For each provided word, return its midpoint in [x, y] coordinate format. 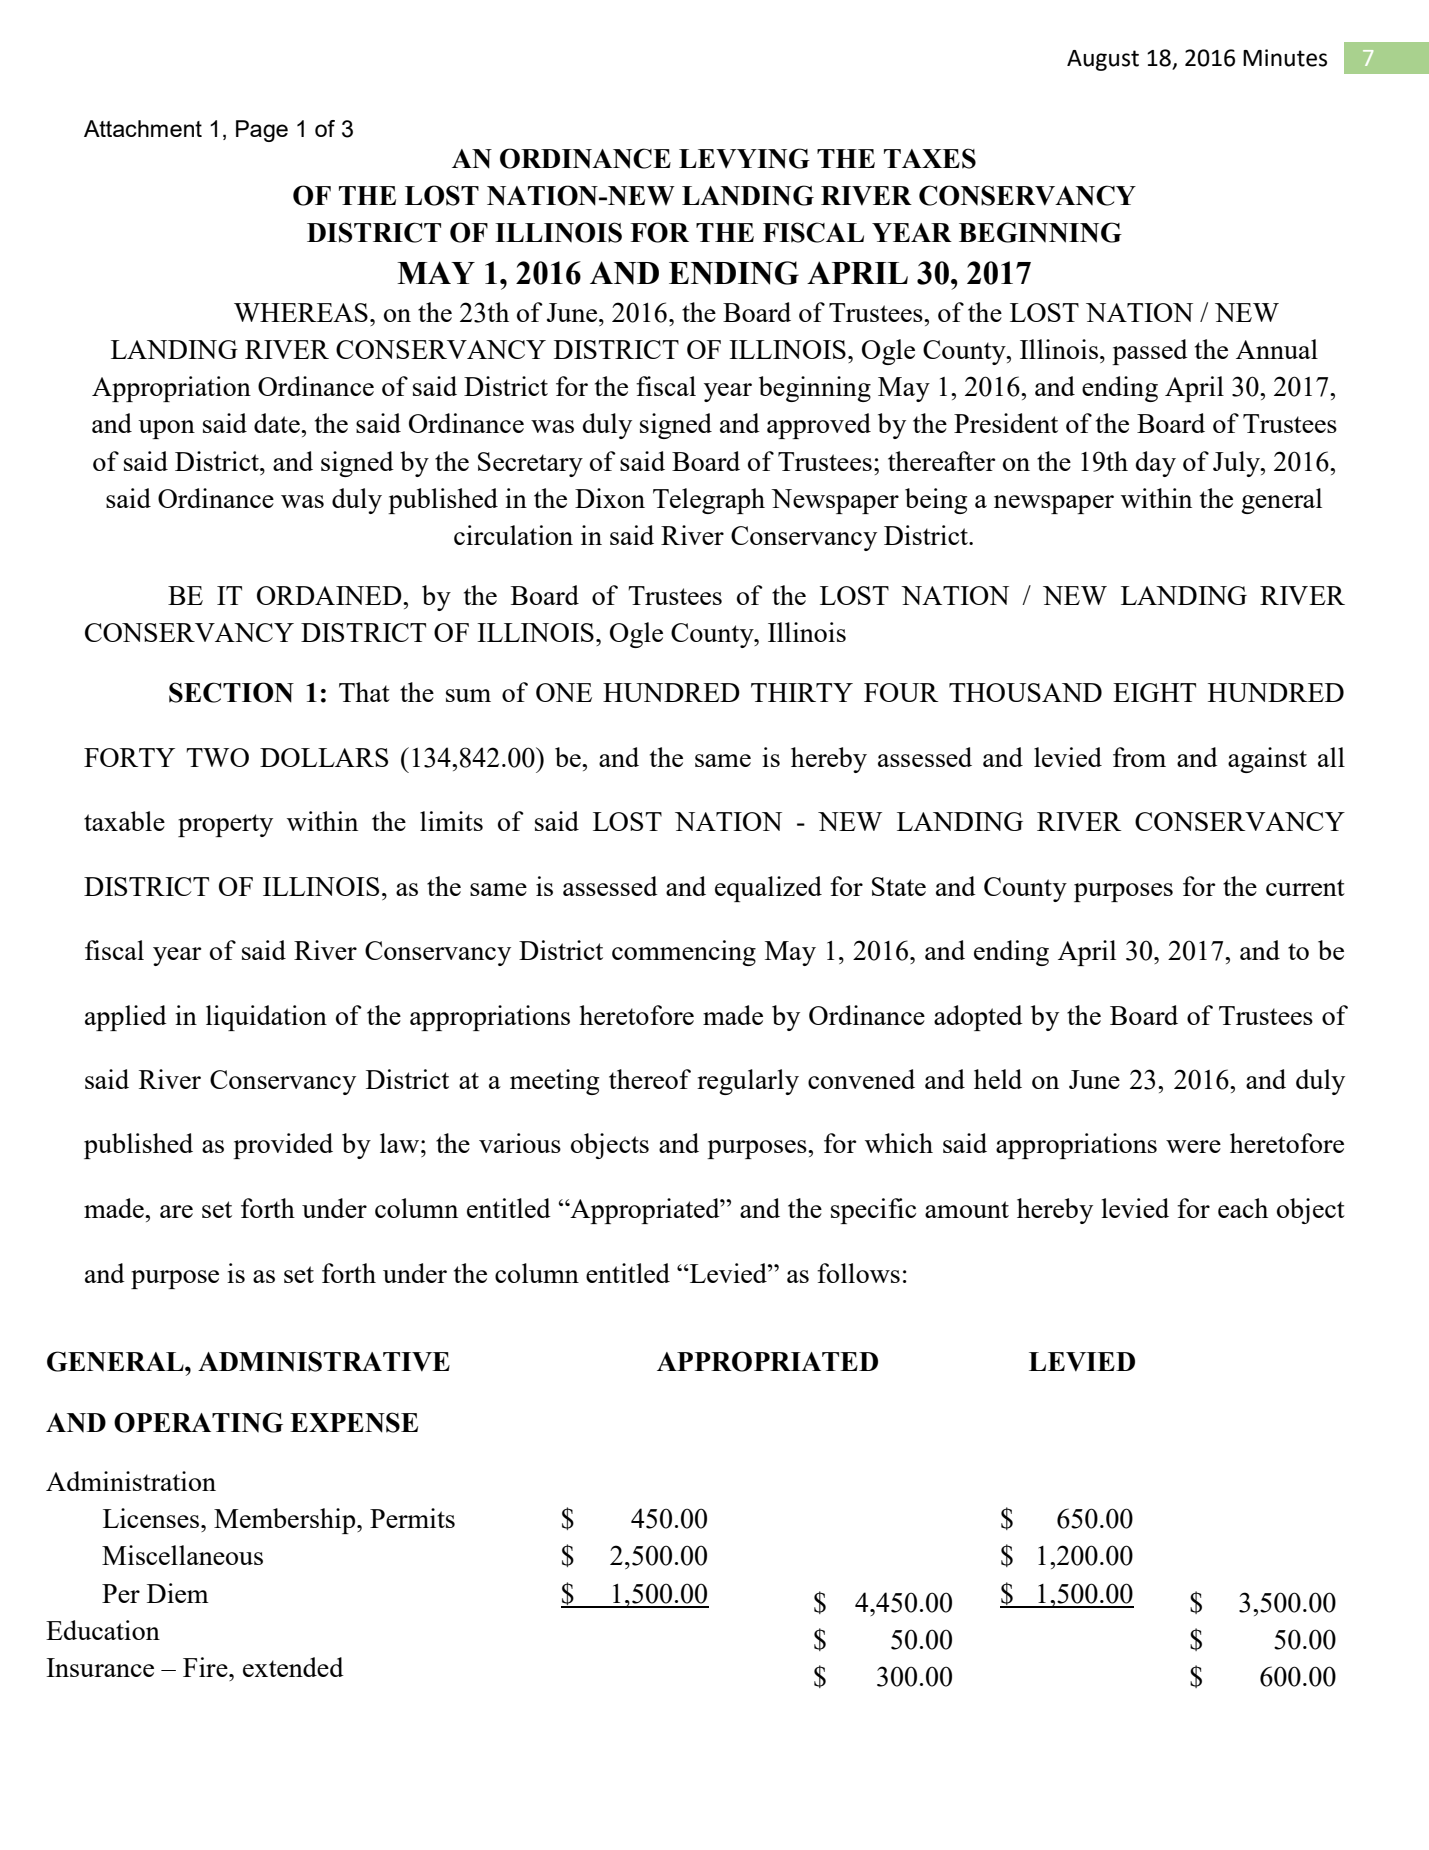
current [1305, 887]
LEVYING [744, 158]
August [1103, 60]
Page [262, 131]
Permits [412, 1518]
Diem [178, 1593]
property [225, 825]
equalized [768, 889]
